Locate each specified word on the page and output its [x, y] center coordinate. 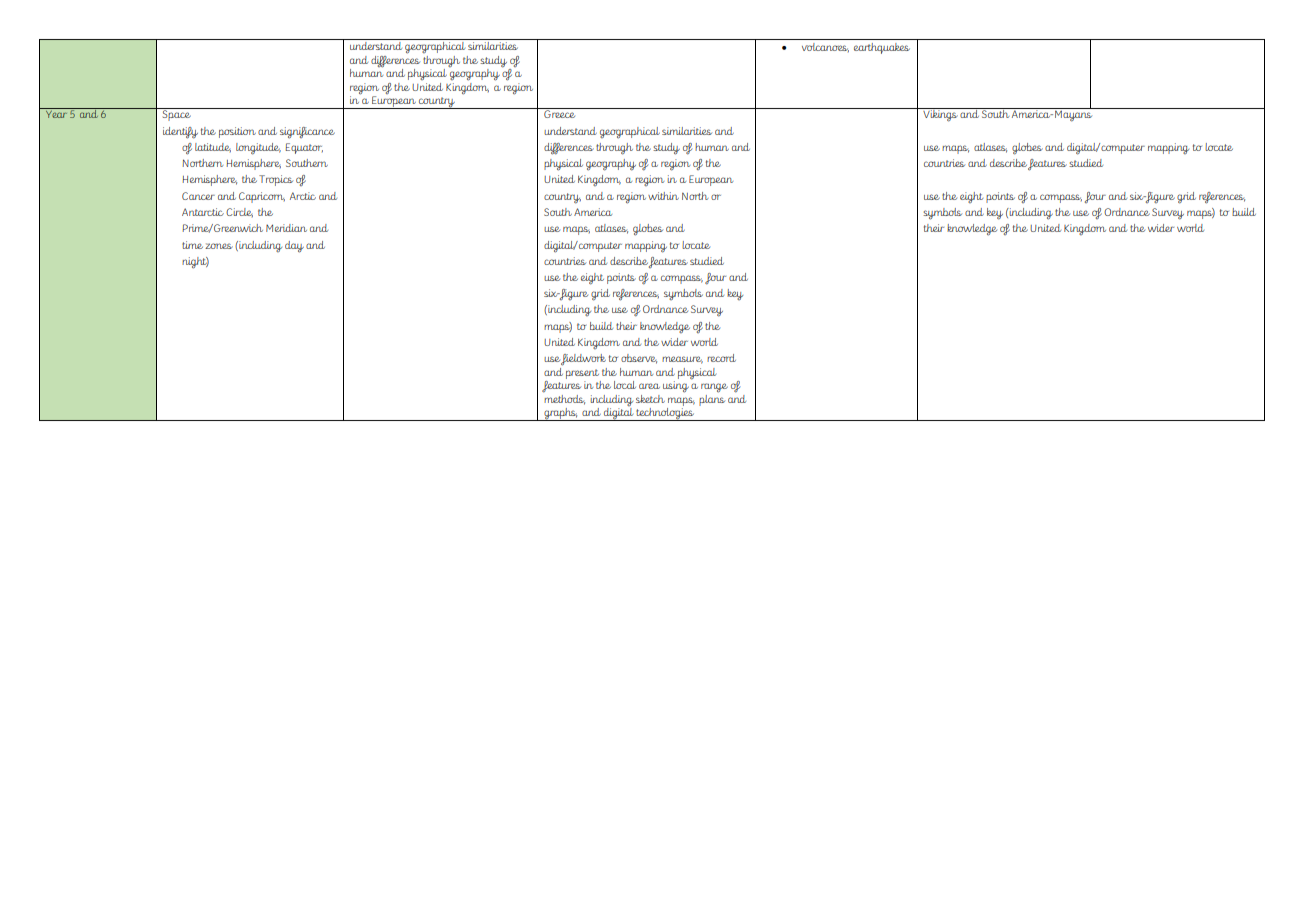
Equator [304, 148]
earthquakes [882, 48]
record [721, 358]
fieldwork [583, 360]
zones [219, 246]
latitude [213, 147]
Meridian [286, 228]
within [663, 196]
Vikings [940, 115]
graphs [560, 414]
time [192, 245]
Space [177, 115]
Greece [559, 114]
